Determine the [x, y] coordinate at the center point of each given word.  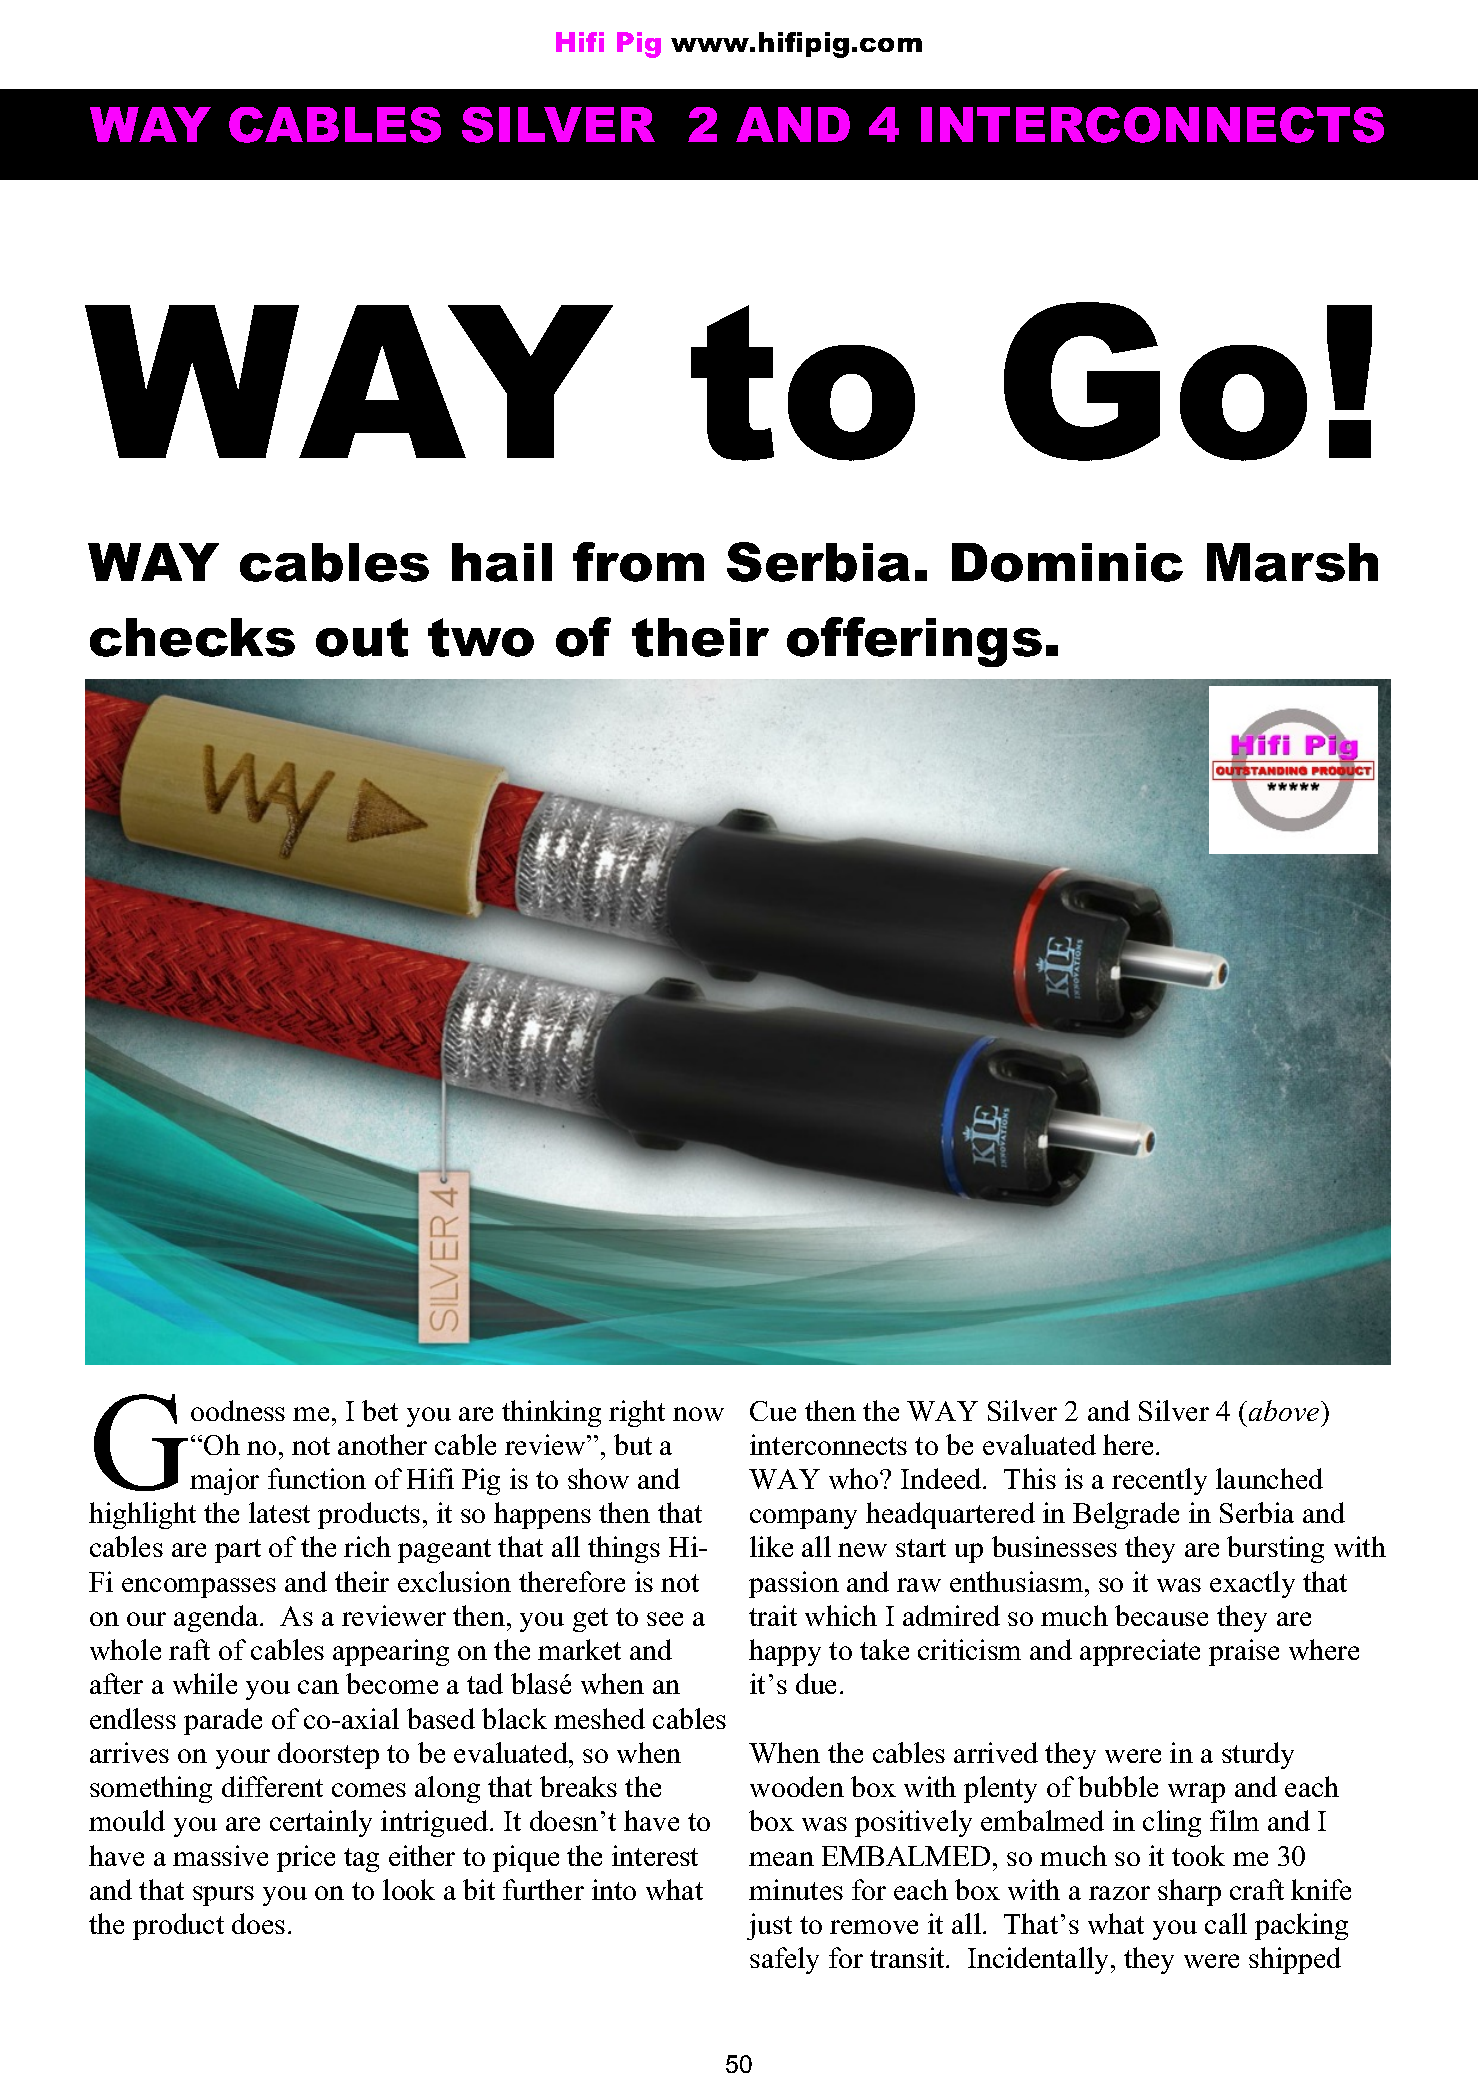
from [638, 562]
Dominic [1067, 562]
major [224, 1481]
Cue [773, 1411]
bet [380, 1410]
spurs [223, 1896]
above [1285, 1410]
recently [1159, 1481]
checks [192, 637]
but [633, 1444]
